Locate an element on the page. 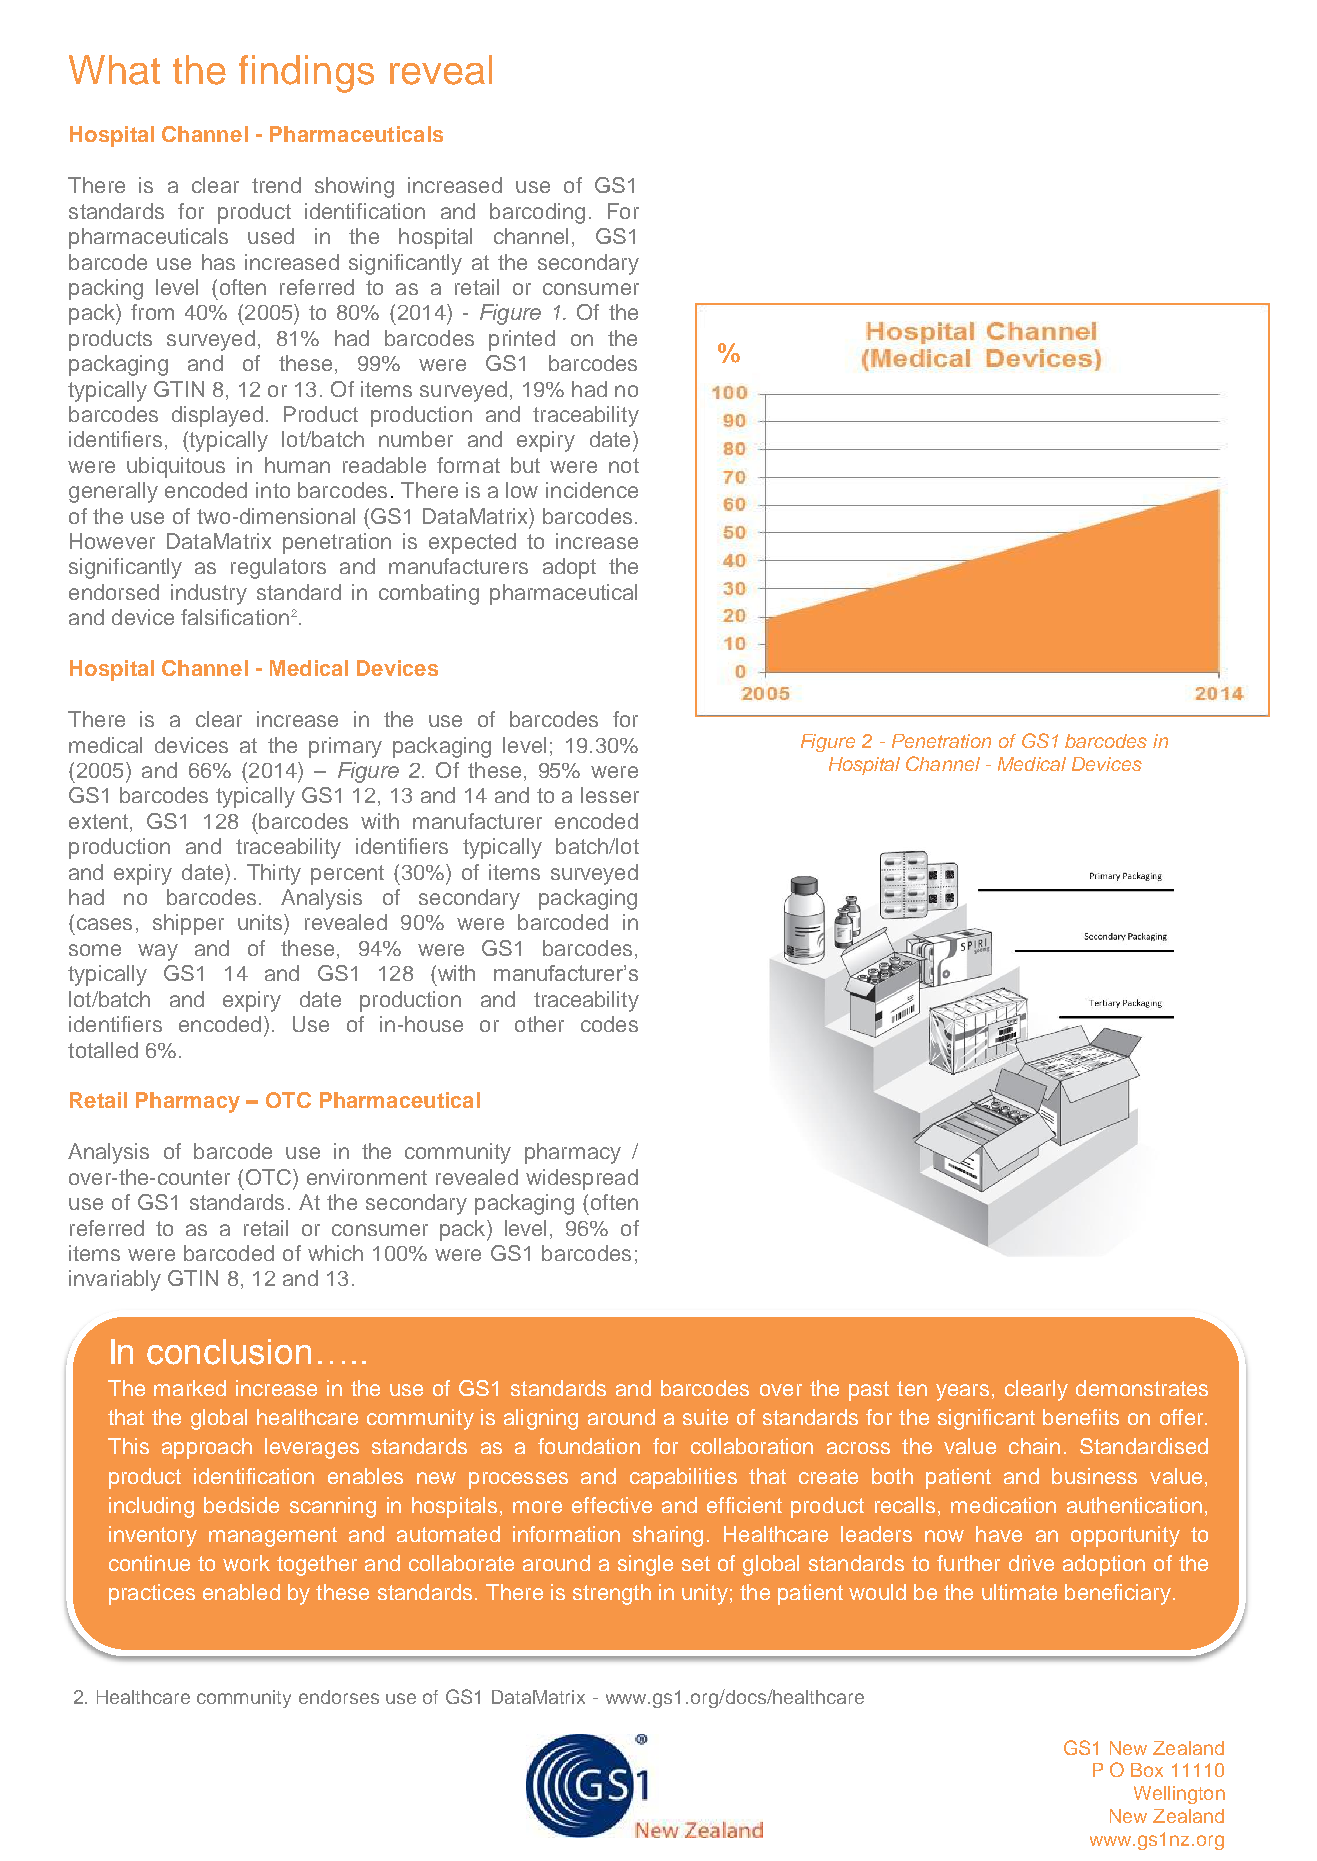 This image has height=1861, width=1317. lesser is located at coordinates (610, 795).
